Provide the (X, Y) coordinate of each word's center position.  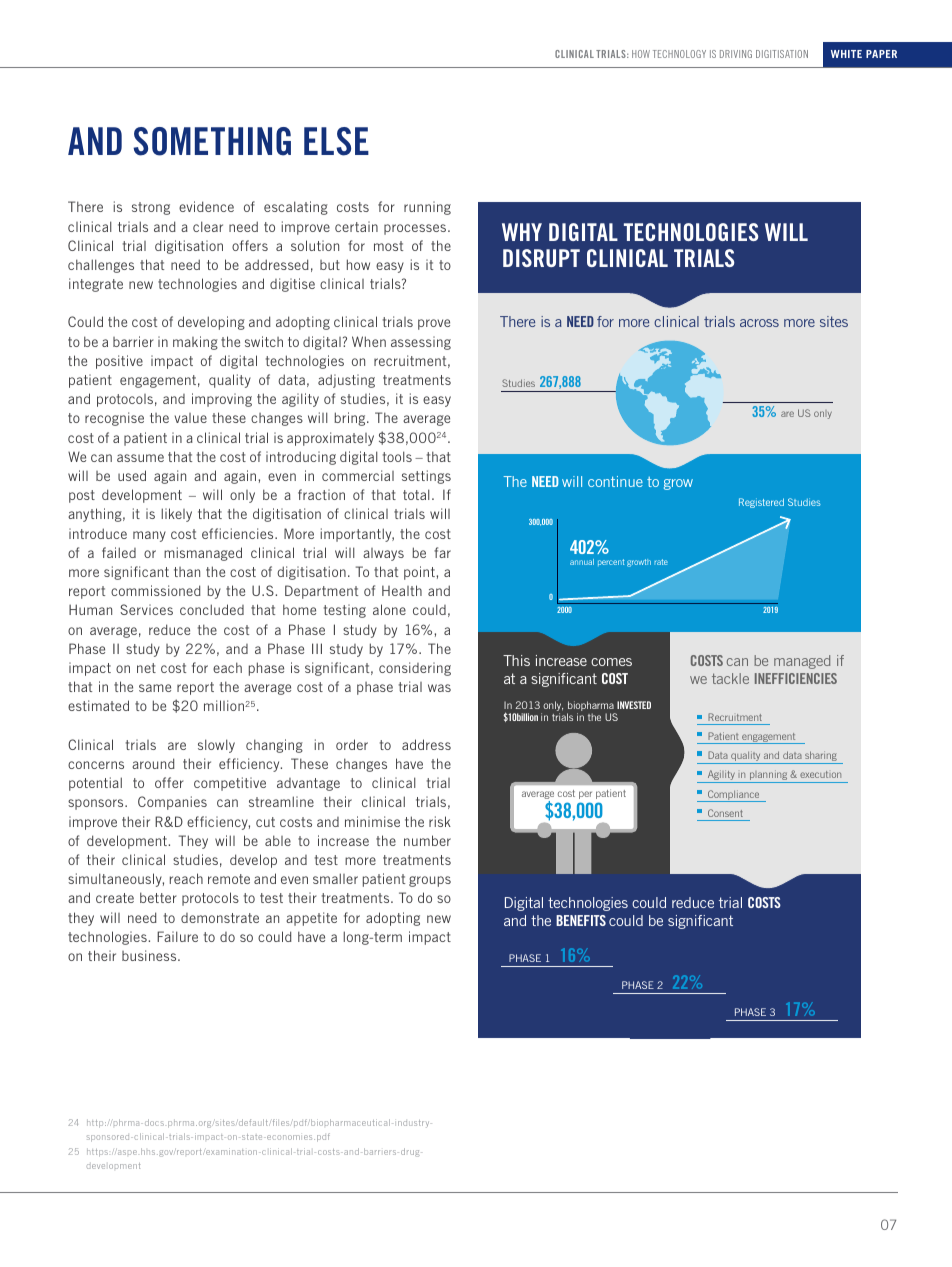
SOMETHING (212, 141)
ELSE (336, 141)
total (416, 494)
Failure (177, 936)
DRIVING (736, 54)
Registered (761, 503)
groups (430, 881)
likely (176, 515)
